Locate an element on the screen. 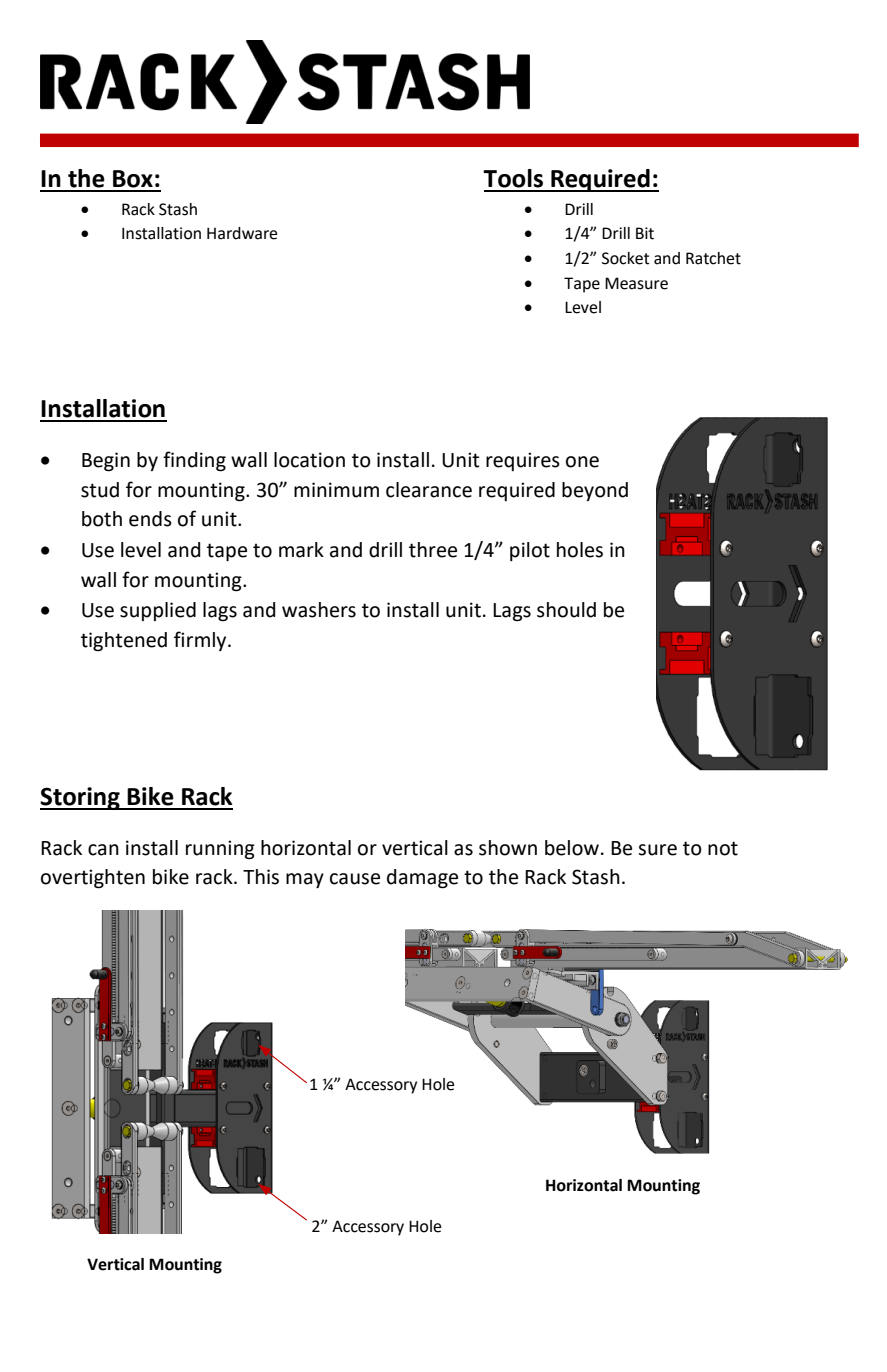 The width and height of the screenshot is (887, 1372). Socket is located at coordinates (626, 258).
